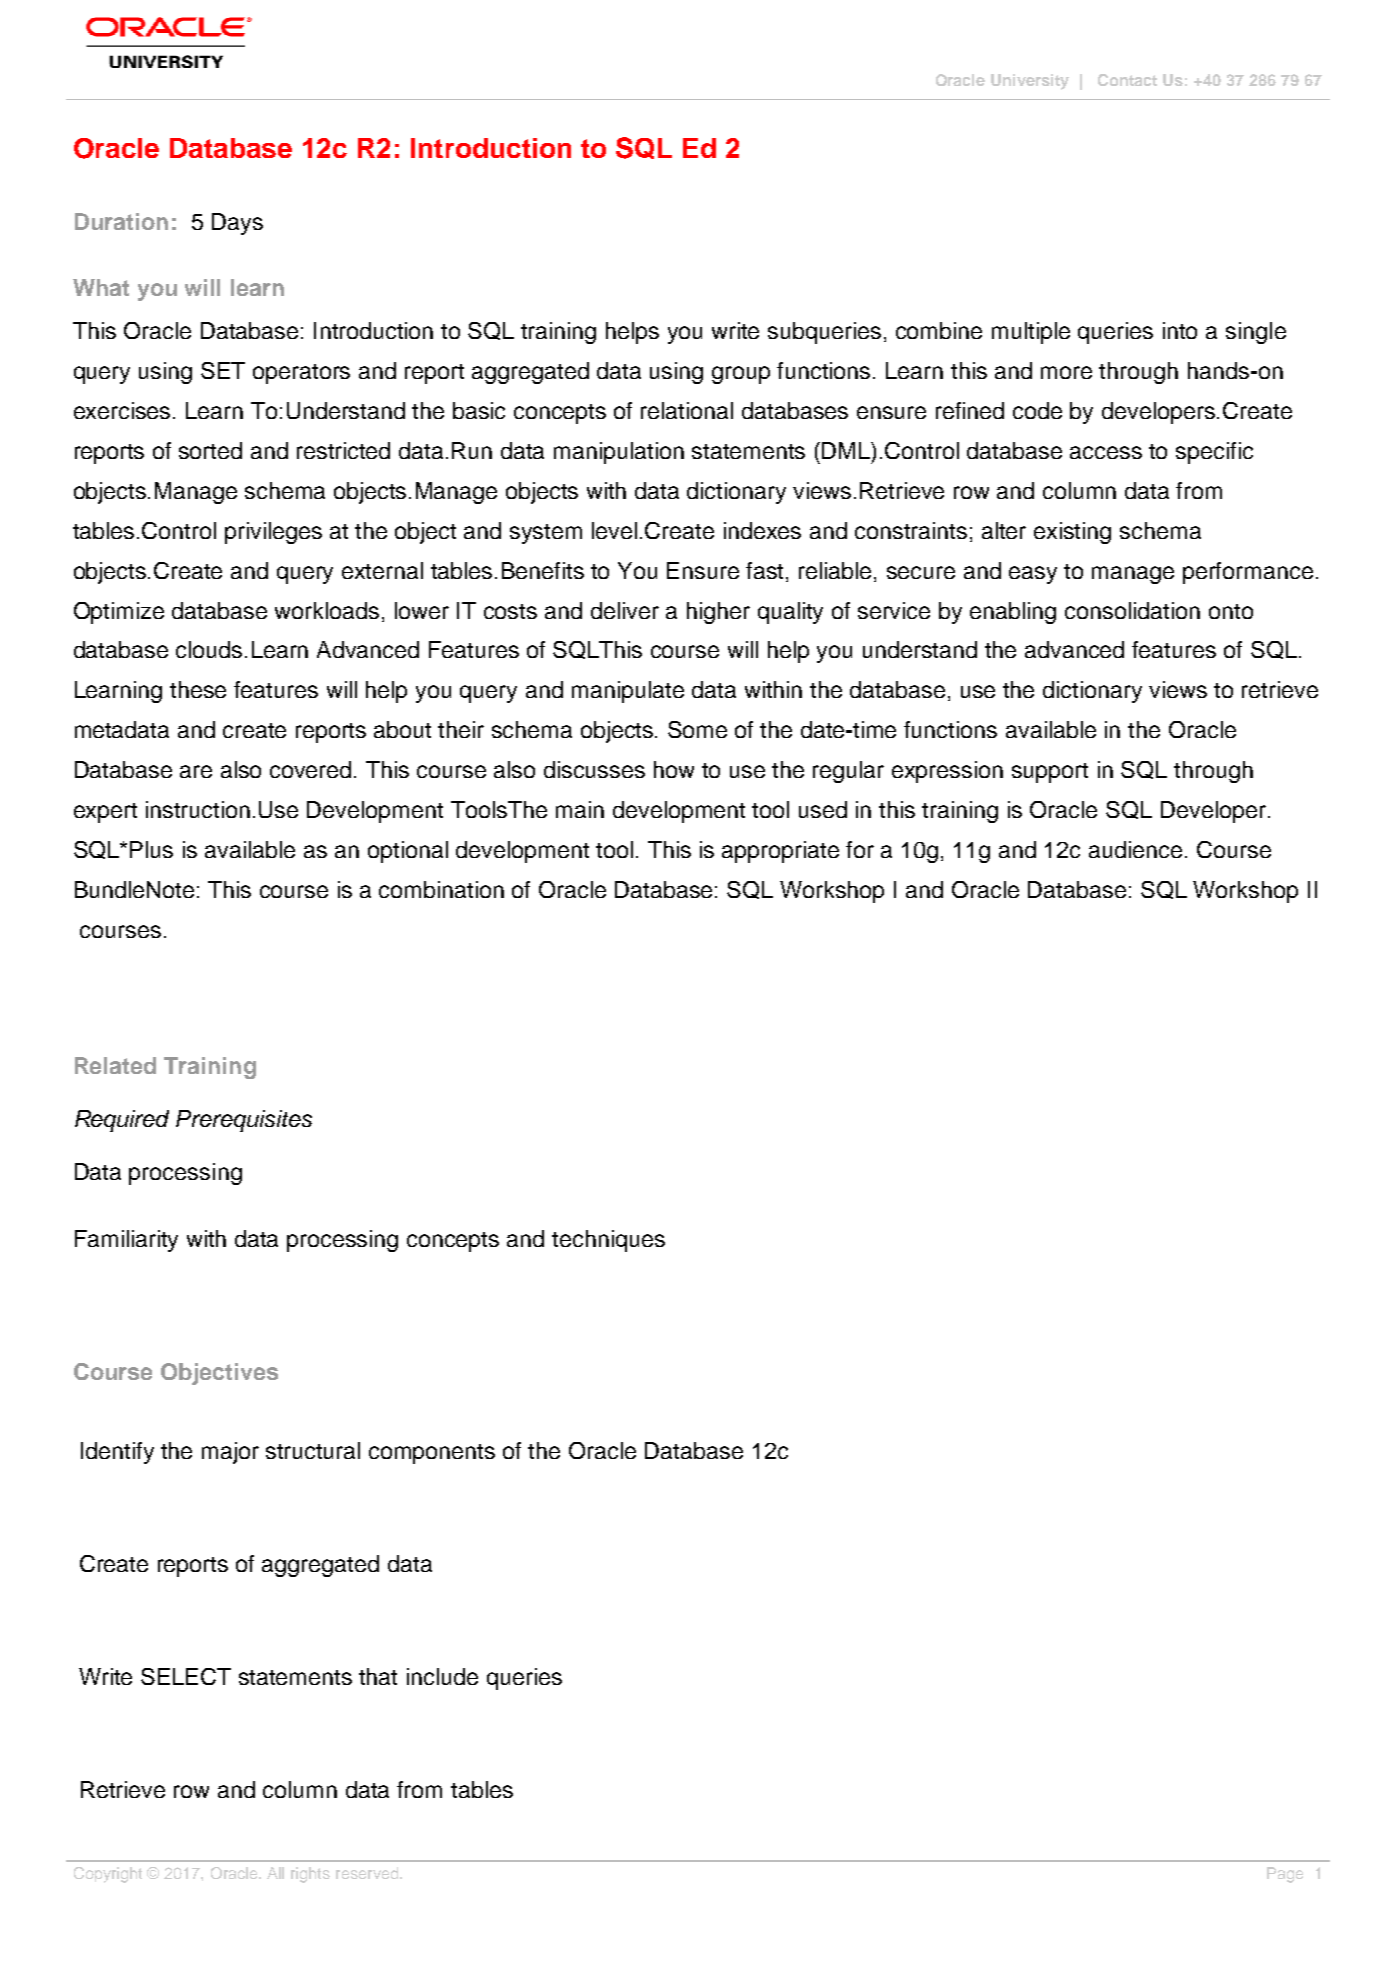  What do you see at coordinates (697, 729) in the screenshot?
I see `Some` at bounding box center [697, 729].
